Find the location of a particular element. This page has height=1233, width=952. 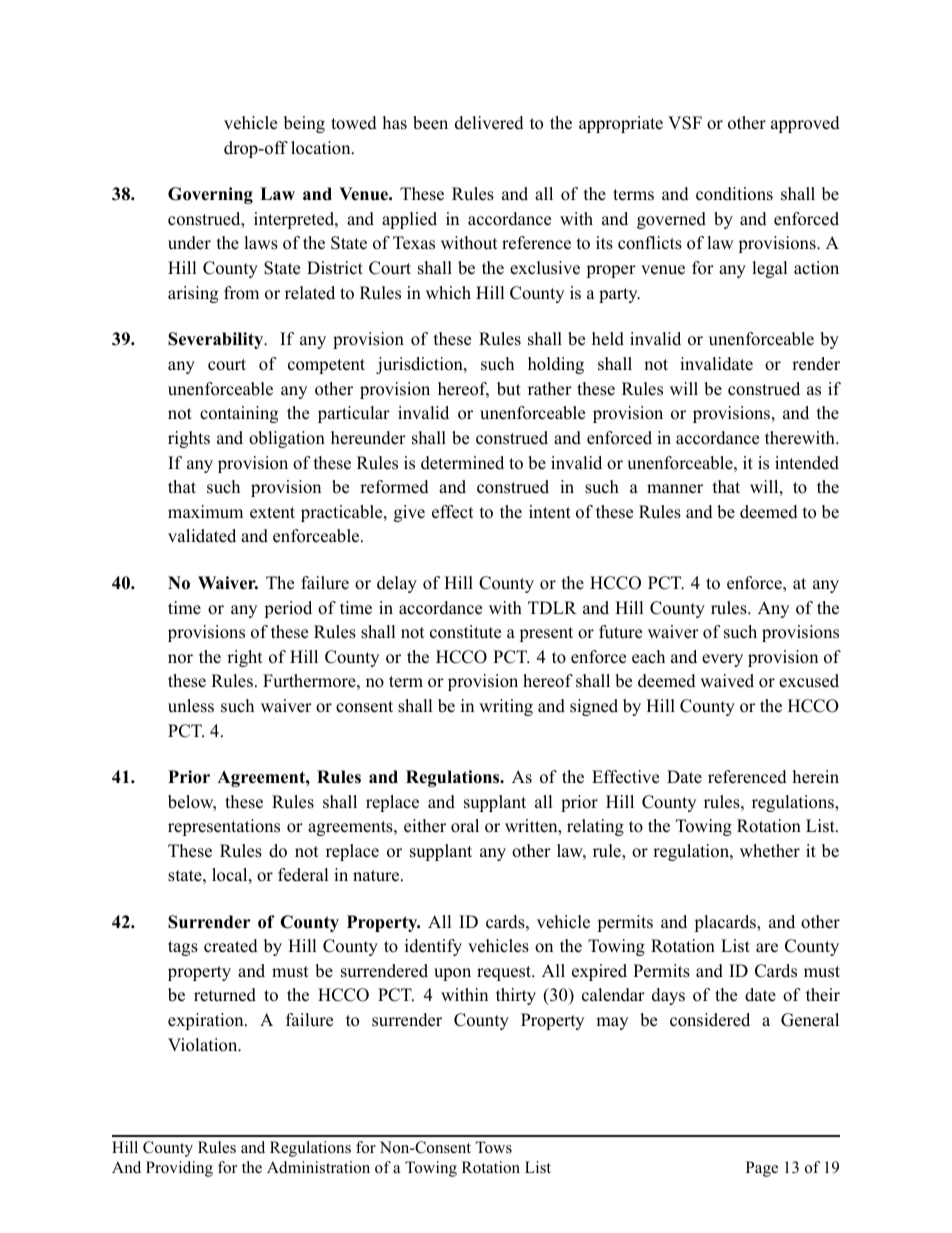

constitute is located at coordinates (465, 632).
